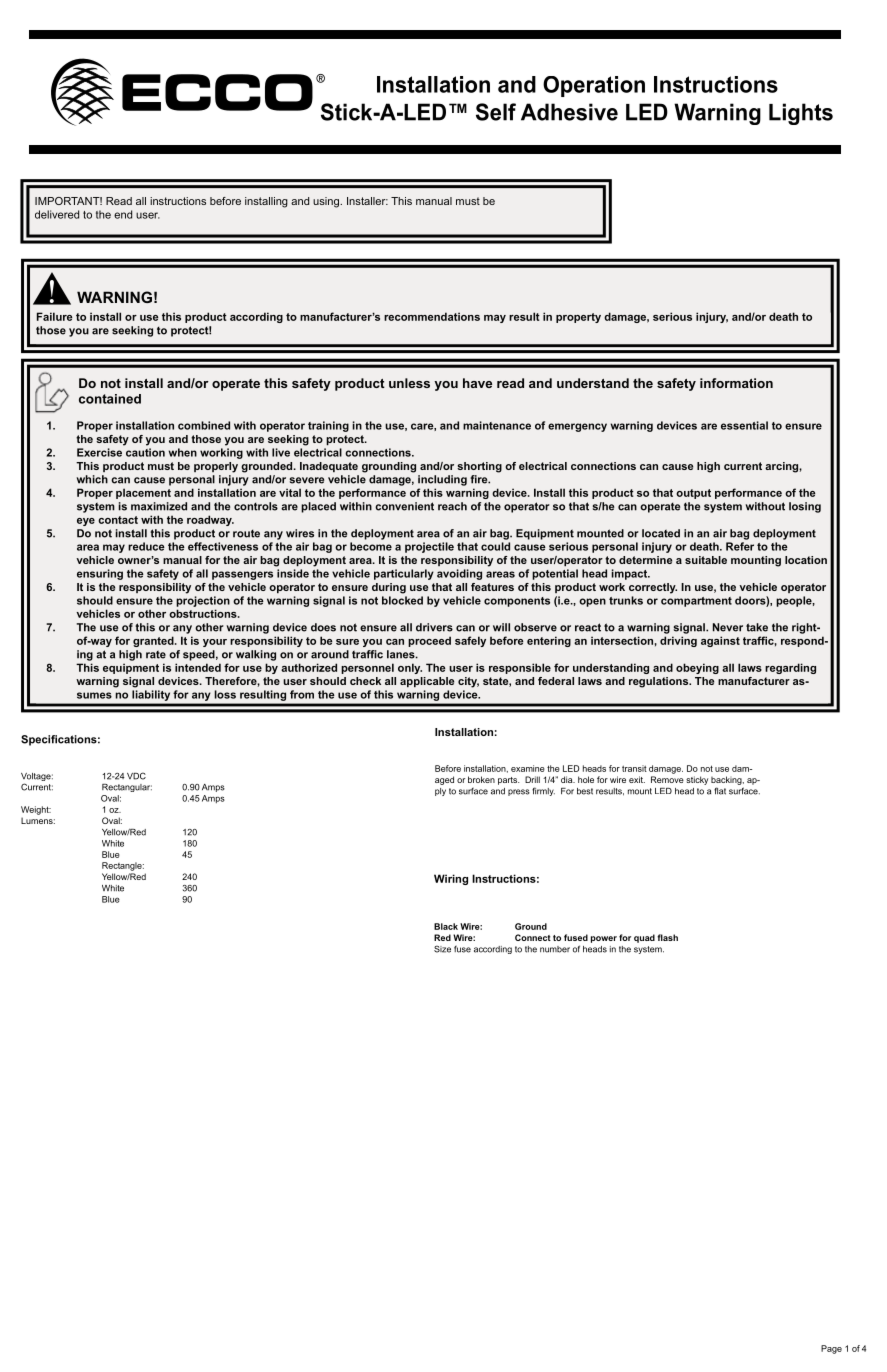  I want to click on reach, so click(452, 506).
